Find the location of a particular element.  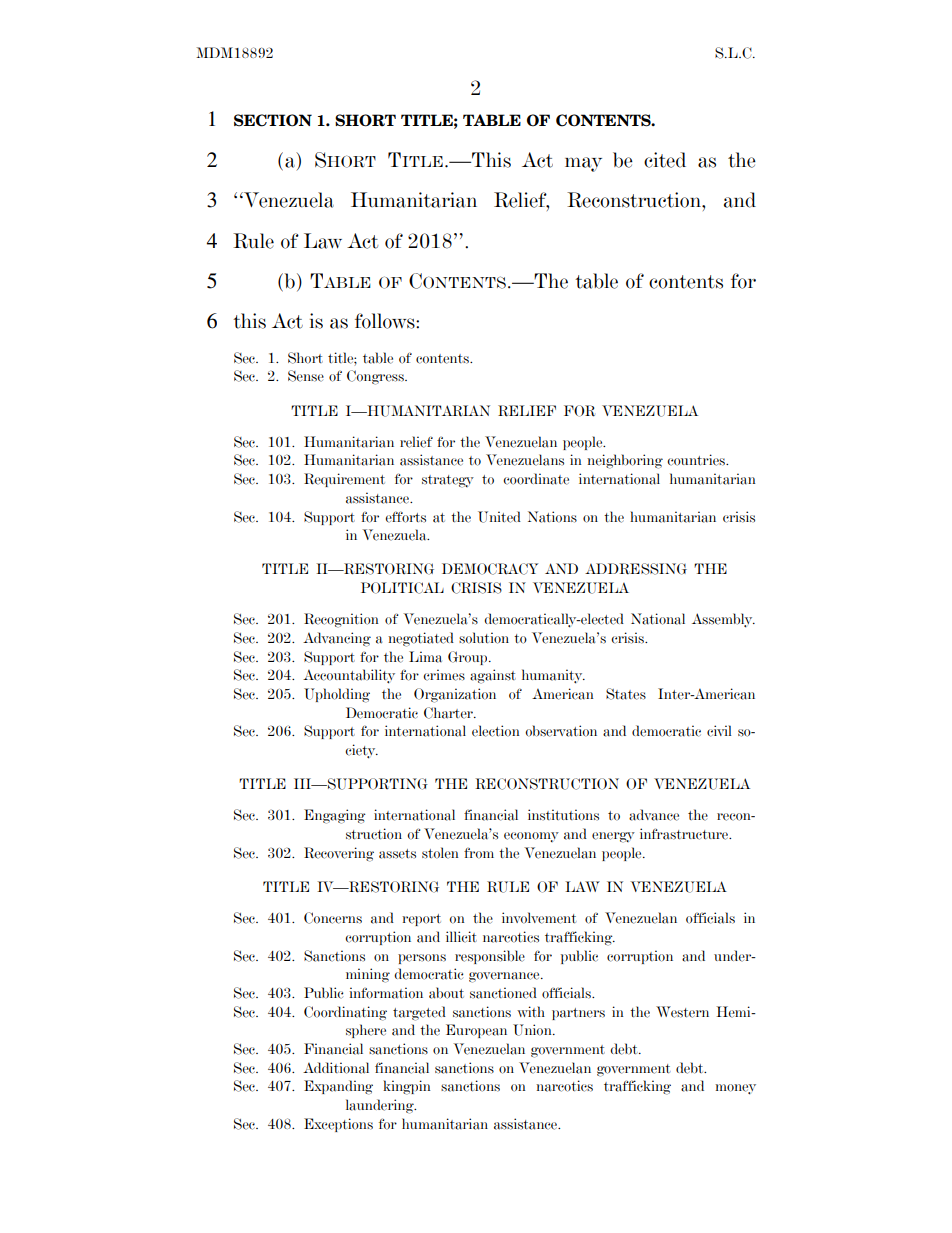

may is located at coordinates (583, 164).
